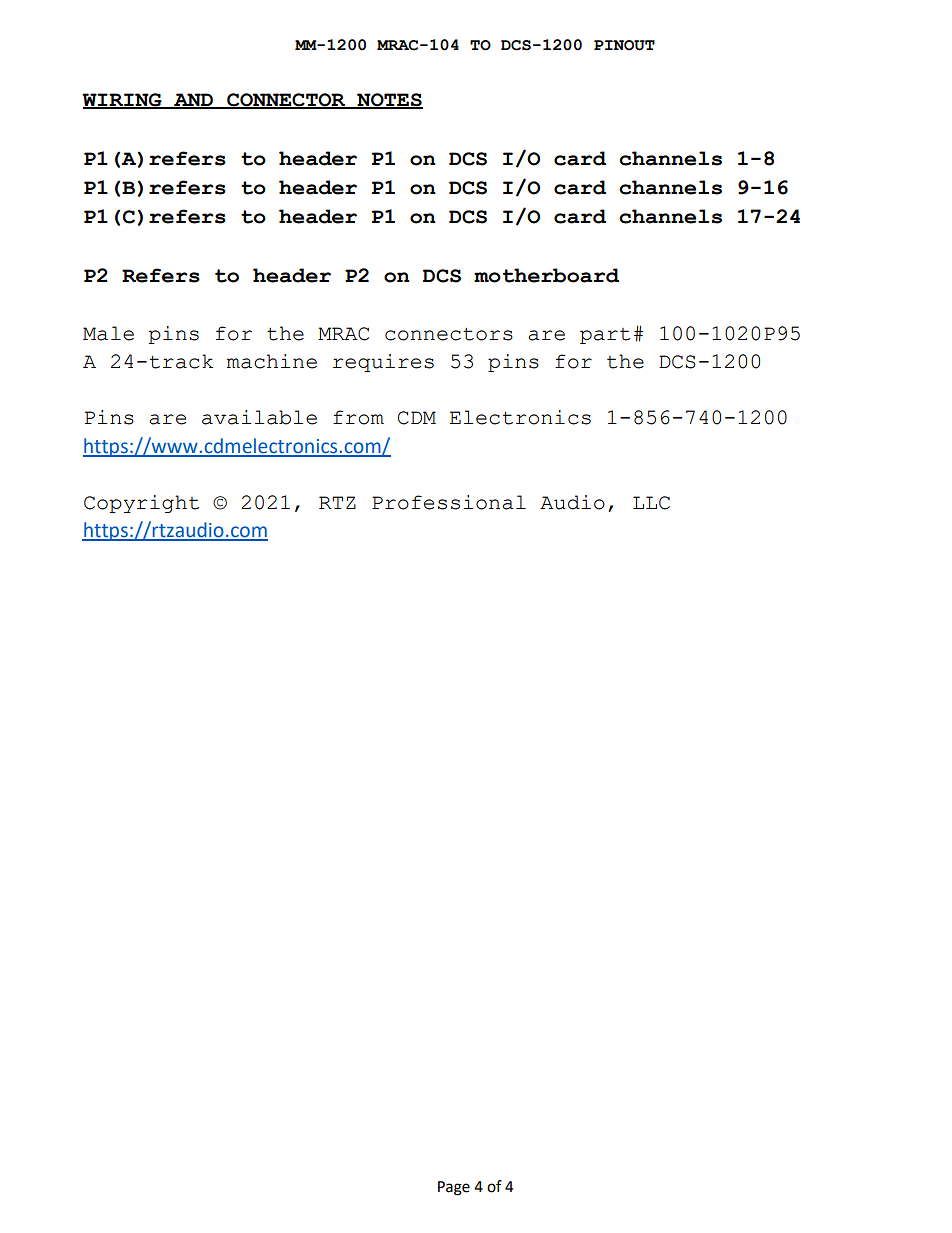 This screenshot has height=1233, width=952. I want to click on LLC, so click(651, 503).
